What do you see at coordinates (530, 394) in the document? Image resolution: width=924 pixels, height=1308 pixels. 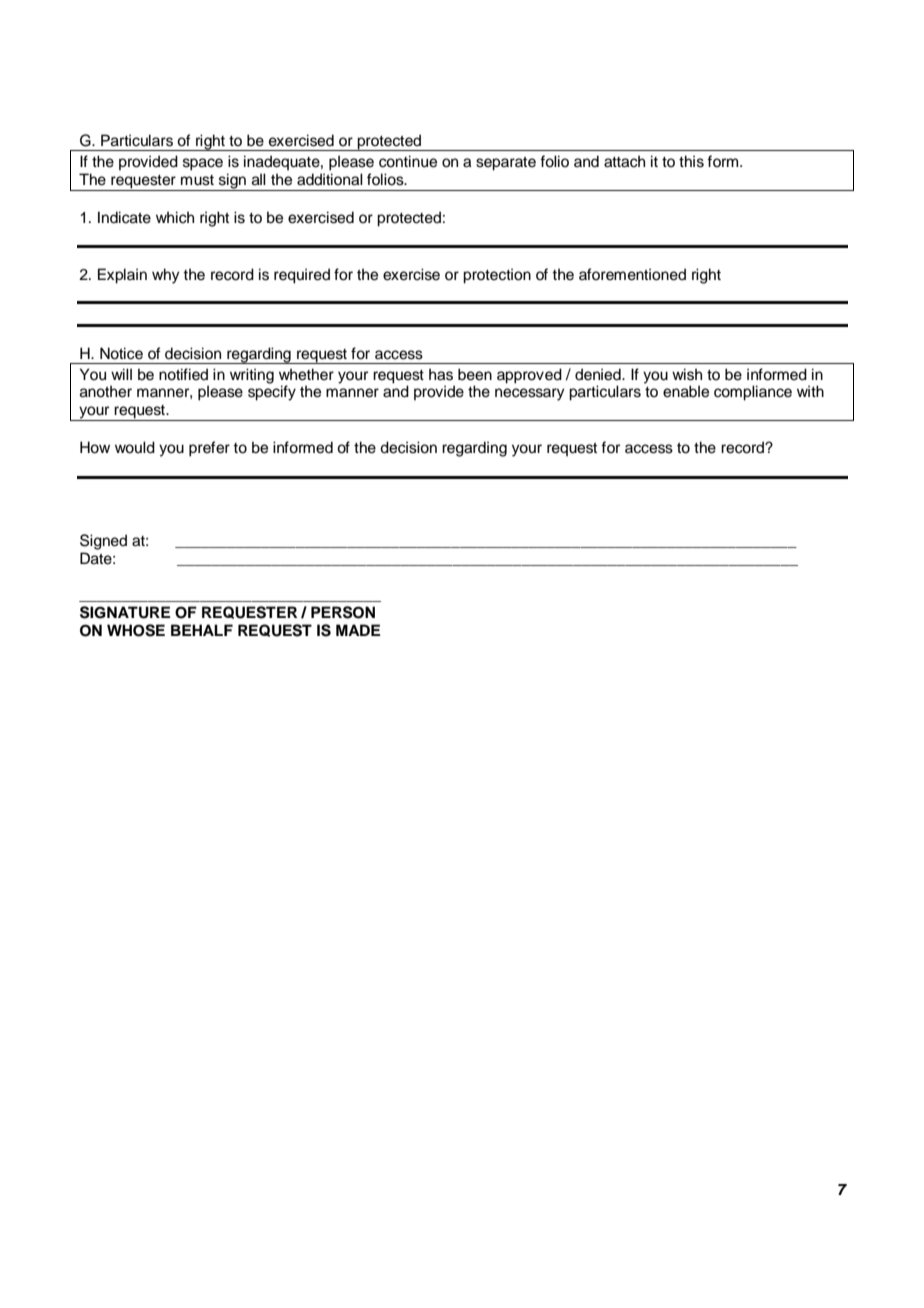 I see `necessary` at bounding box center [530, 394].
